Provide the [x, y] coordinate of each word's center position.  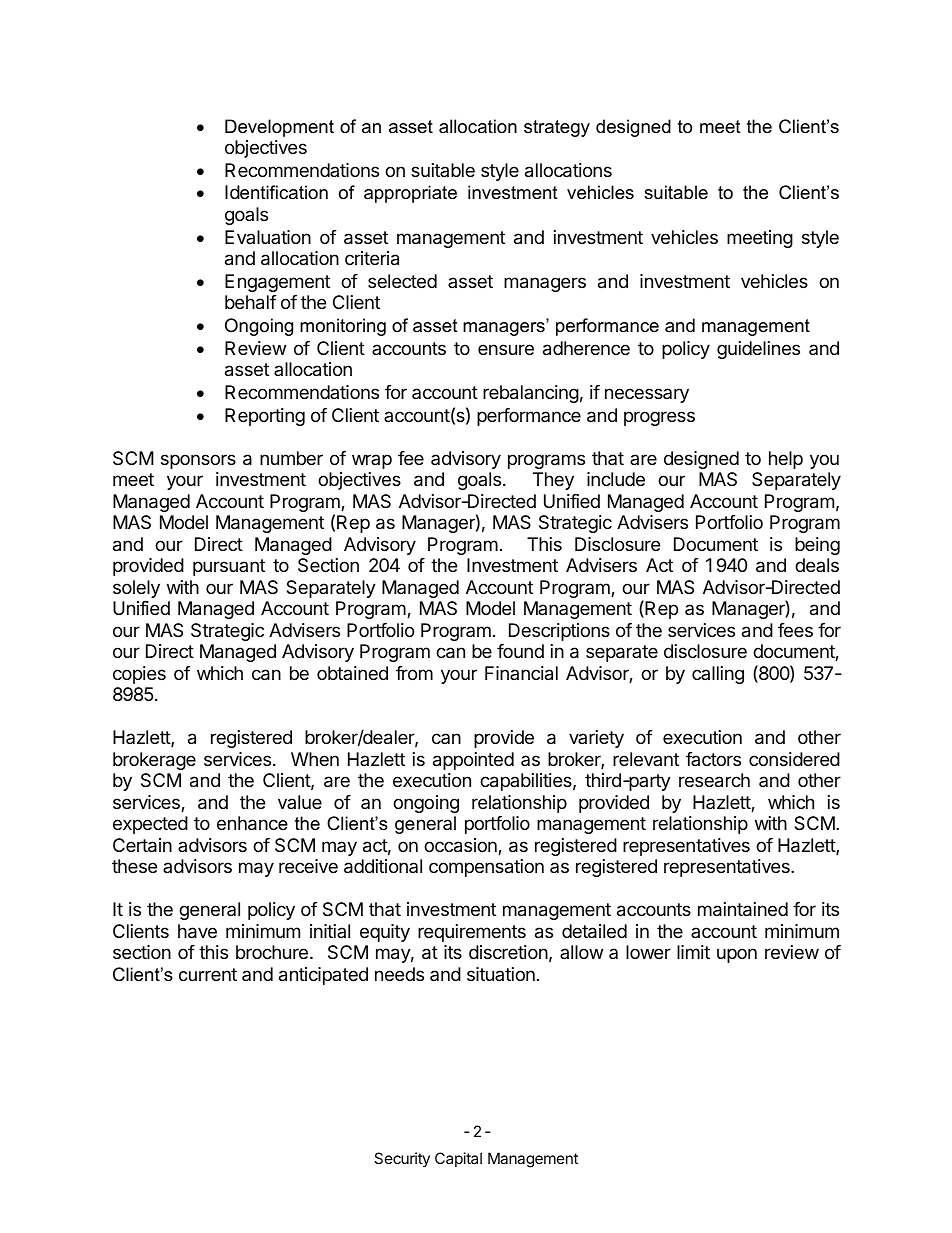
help [786, 460]
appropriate [410, 194]
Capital [458, 1159]
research [714, 780]
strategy [557, 128]
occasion [461, 846]
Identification [276, 192]
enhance [252, 823]
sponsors [198, 461]
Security [402, 1159]
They [553, 481]
